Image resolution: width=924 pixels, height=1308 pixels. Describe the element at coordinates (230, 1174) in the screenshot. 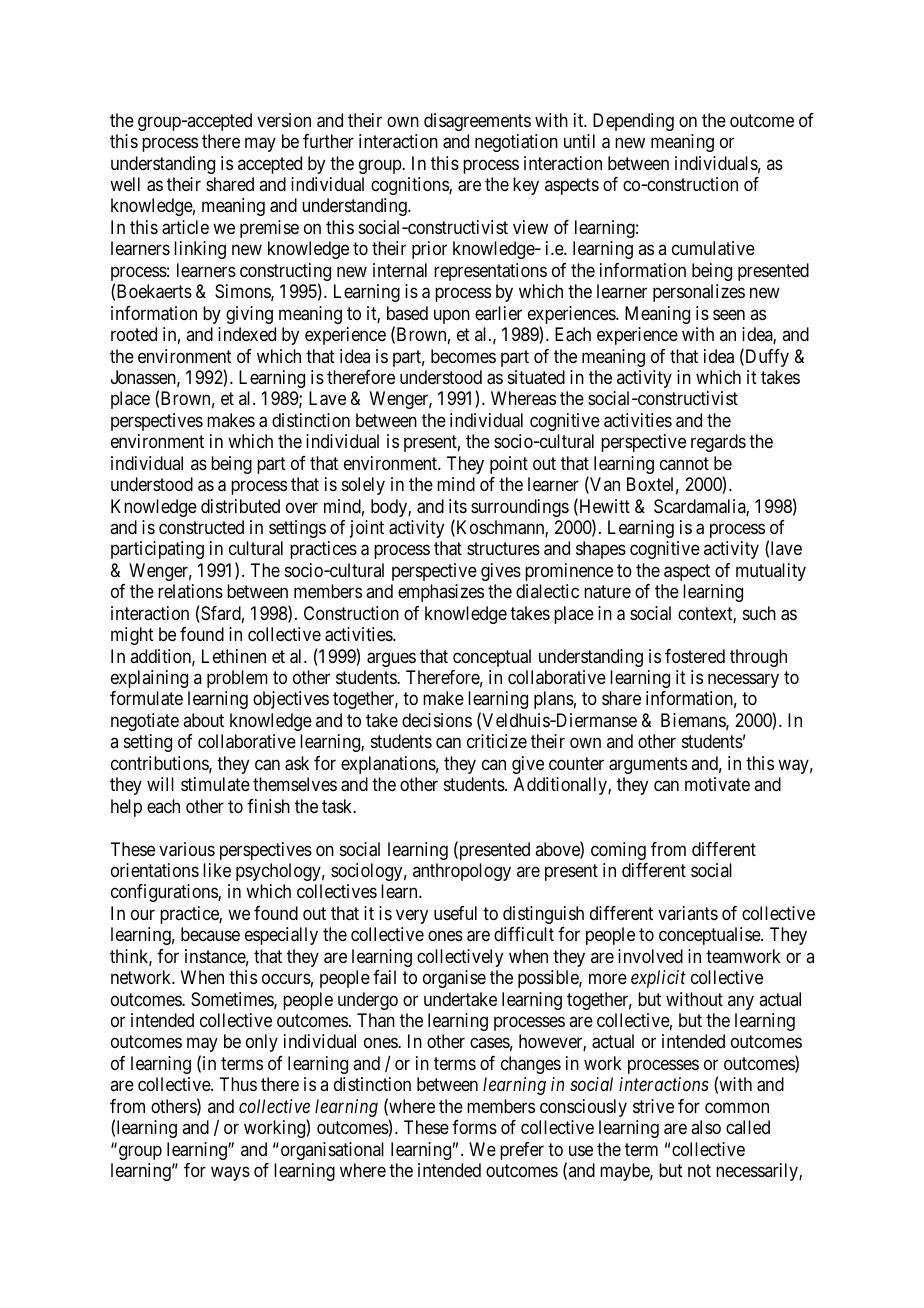

I see `ways` at that location.
